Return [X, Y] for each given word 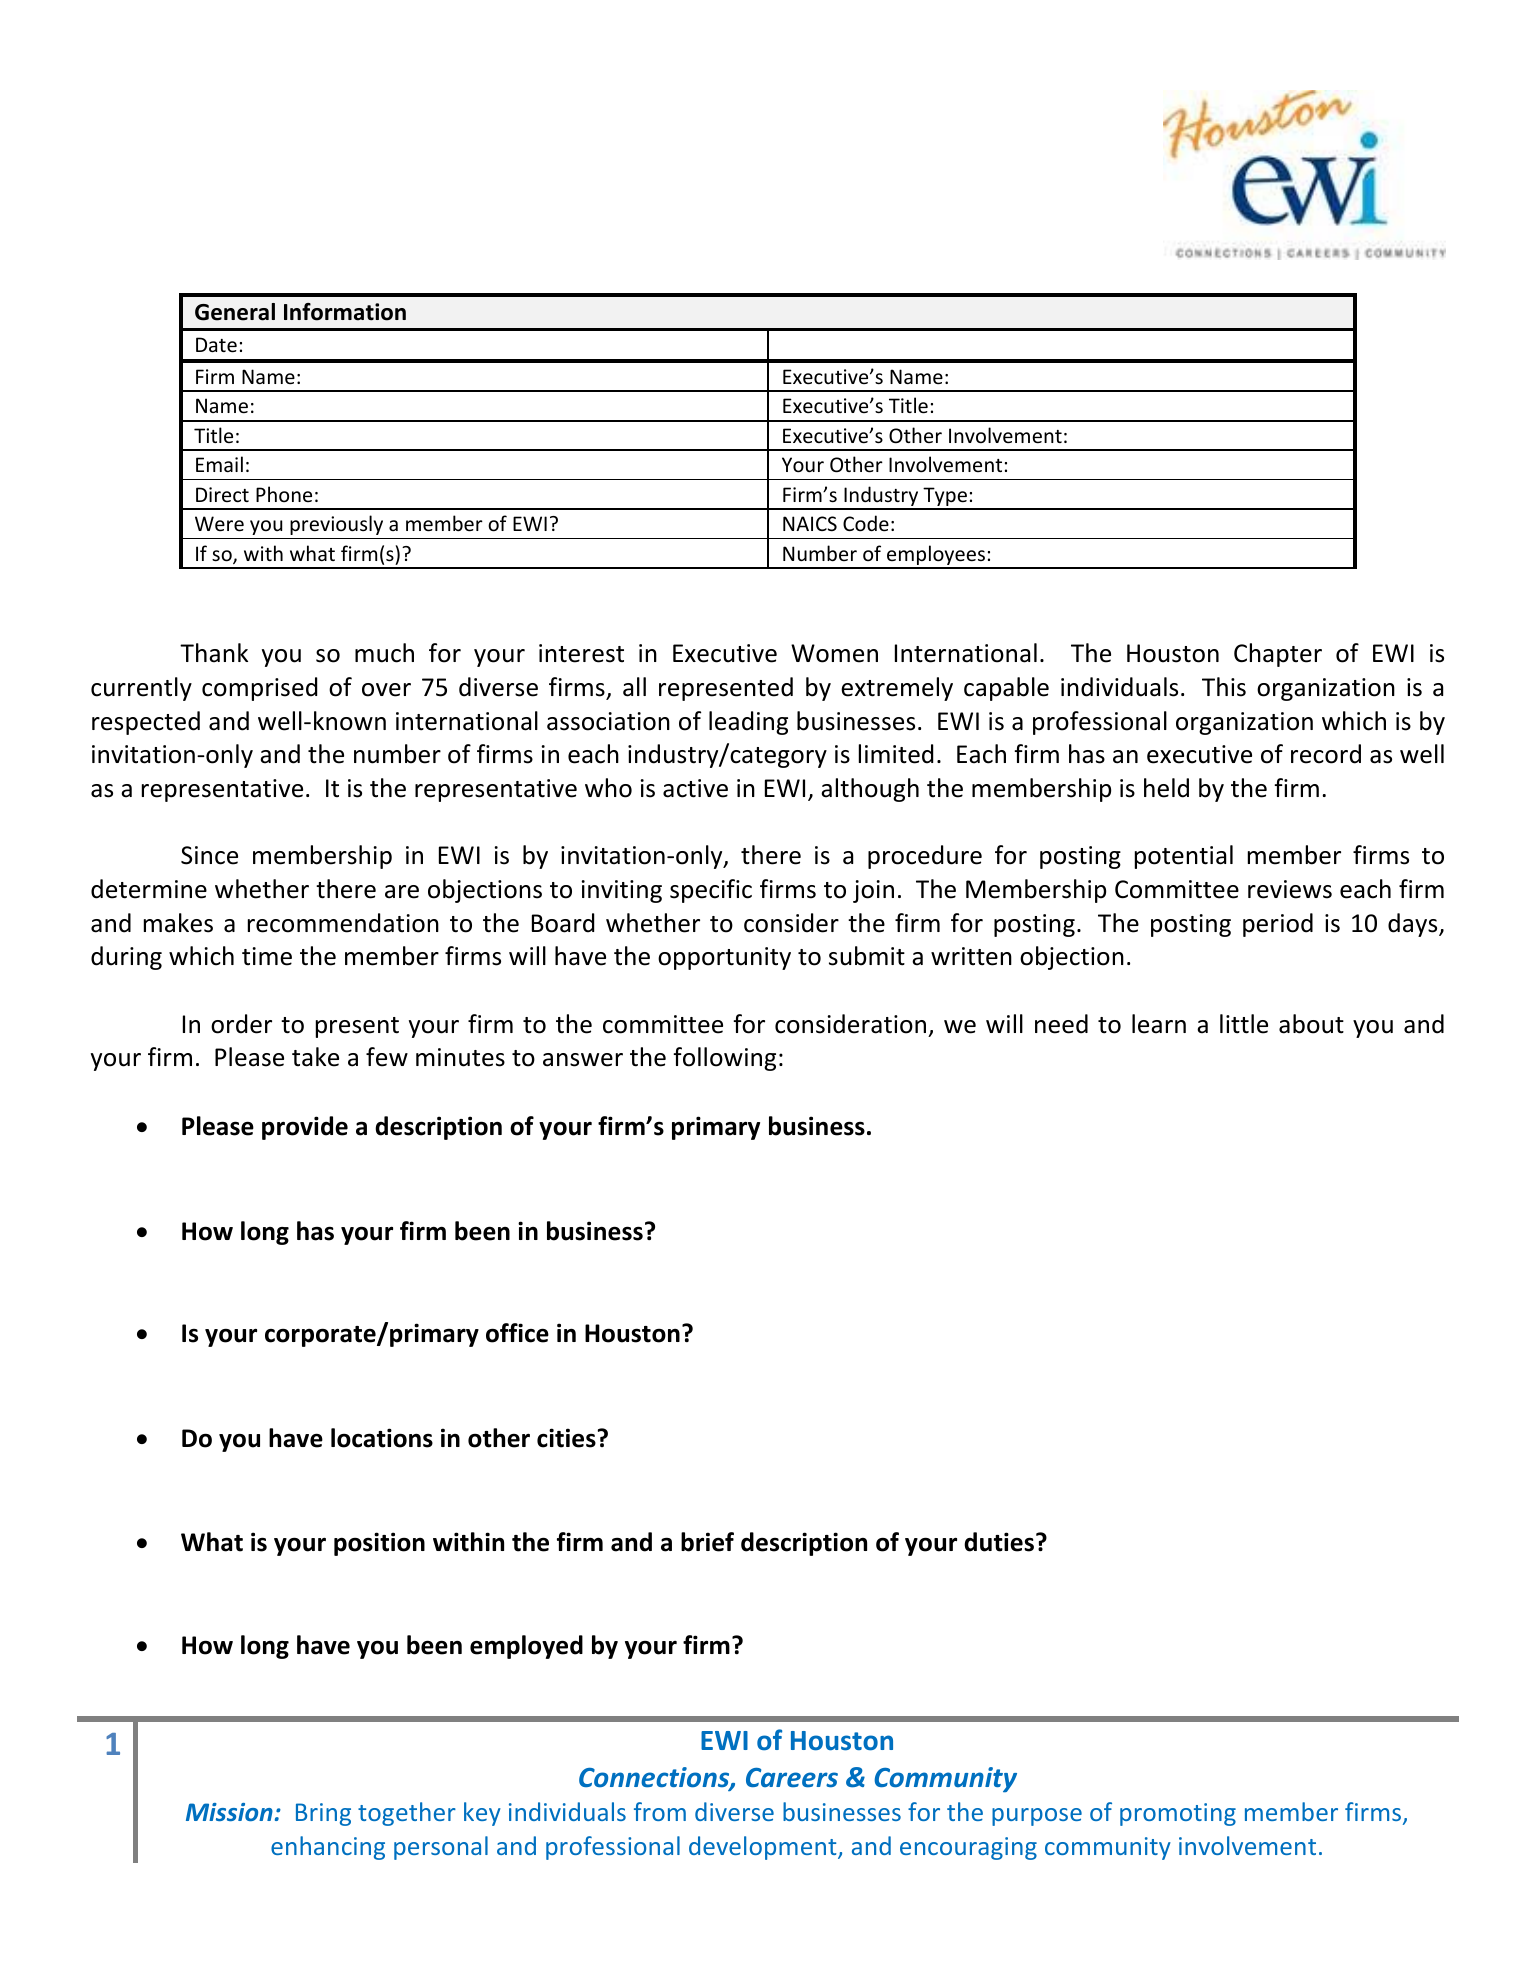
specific [711, 891]
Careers [792, 1778]
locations [382, 1438]
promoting [1178, 1814]
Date [216, 345]
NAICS [810, 524]
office [517, 1333]
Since [209, 855]
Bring [323, 1814]
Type [945, 498]
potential [1184, 857]
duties [999, 1542]
